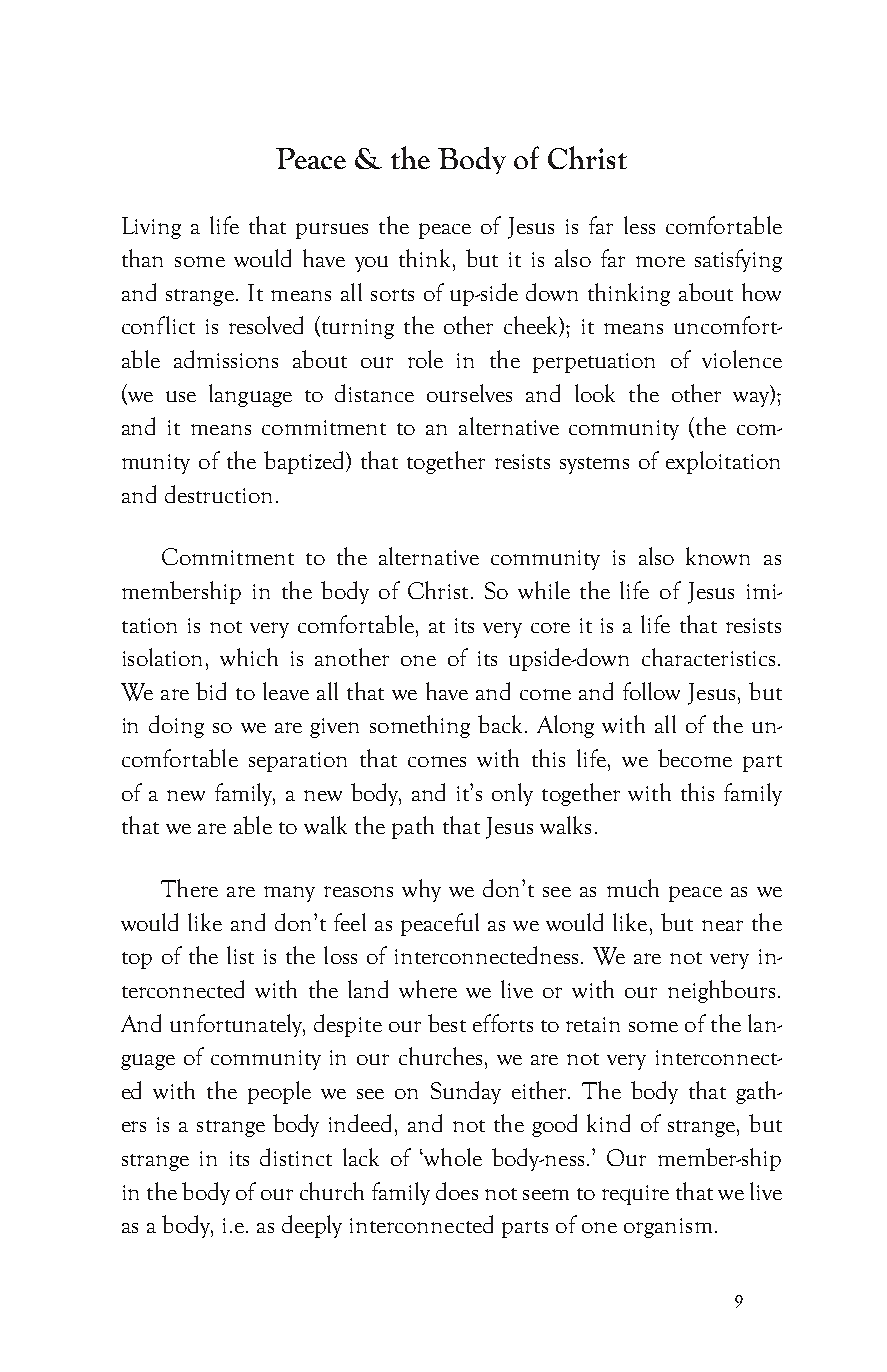  I want to click on distinct, so click(296, 1157).
